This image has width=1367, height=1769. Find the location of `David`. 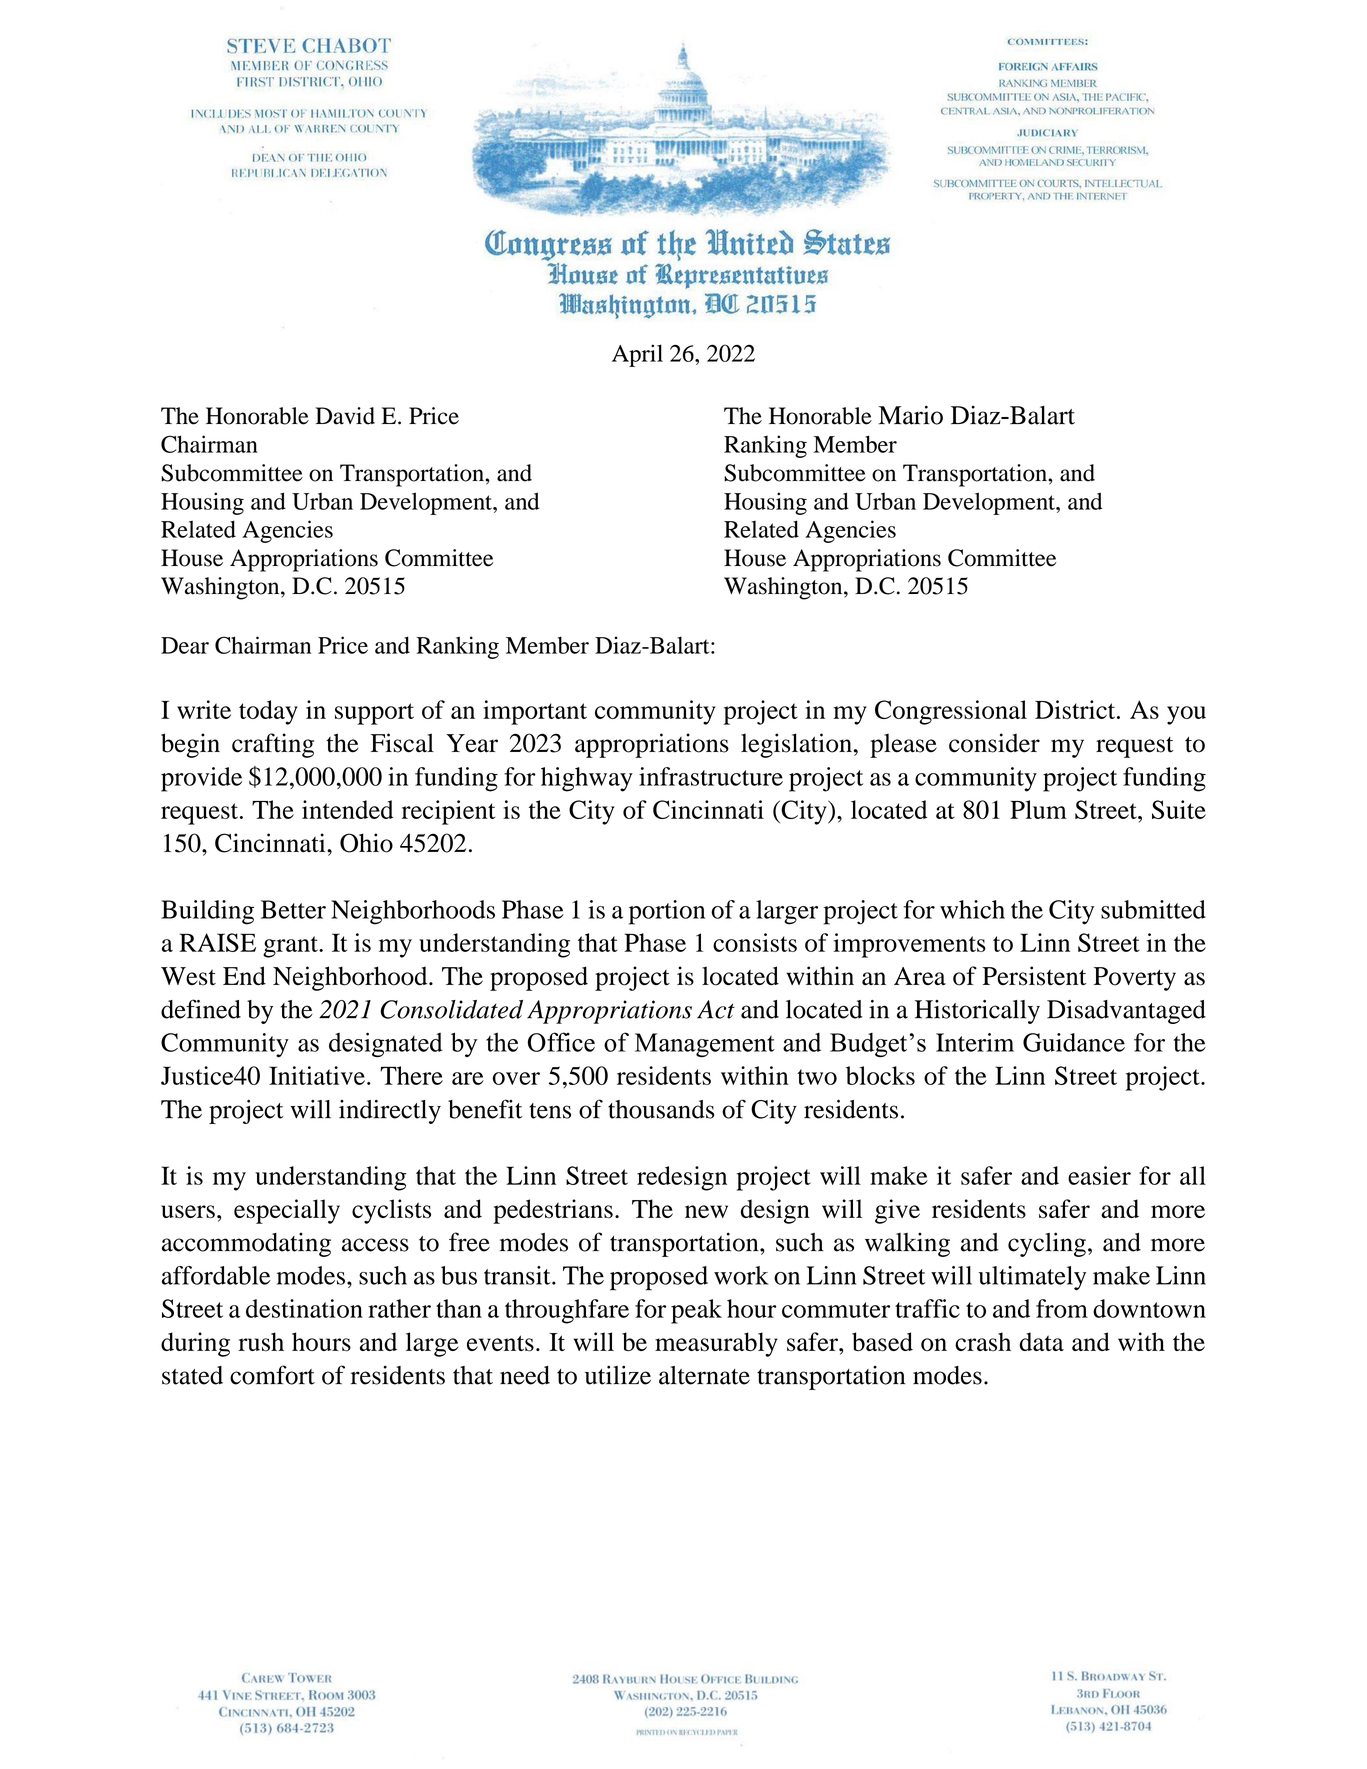

David is located at coordinates (345, 416).
